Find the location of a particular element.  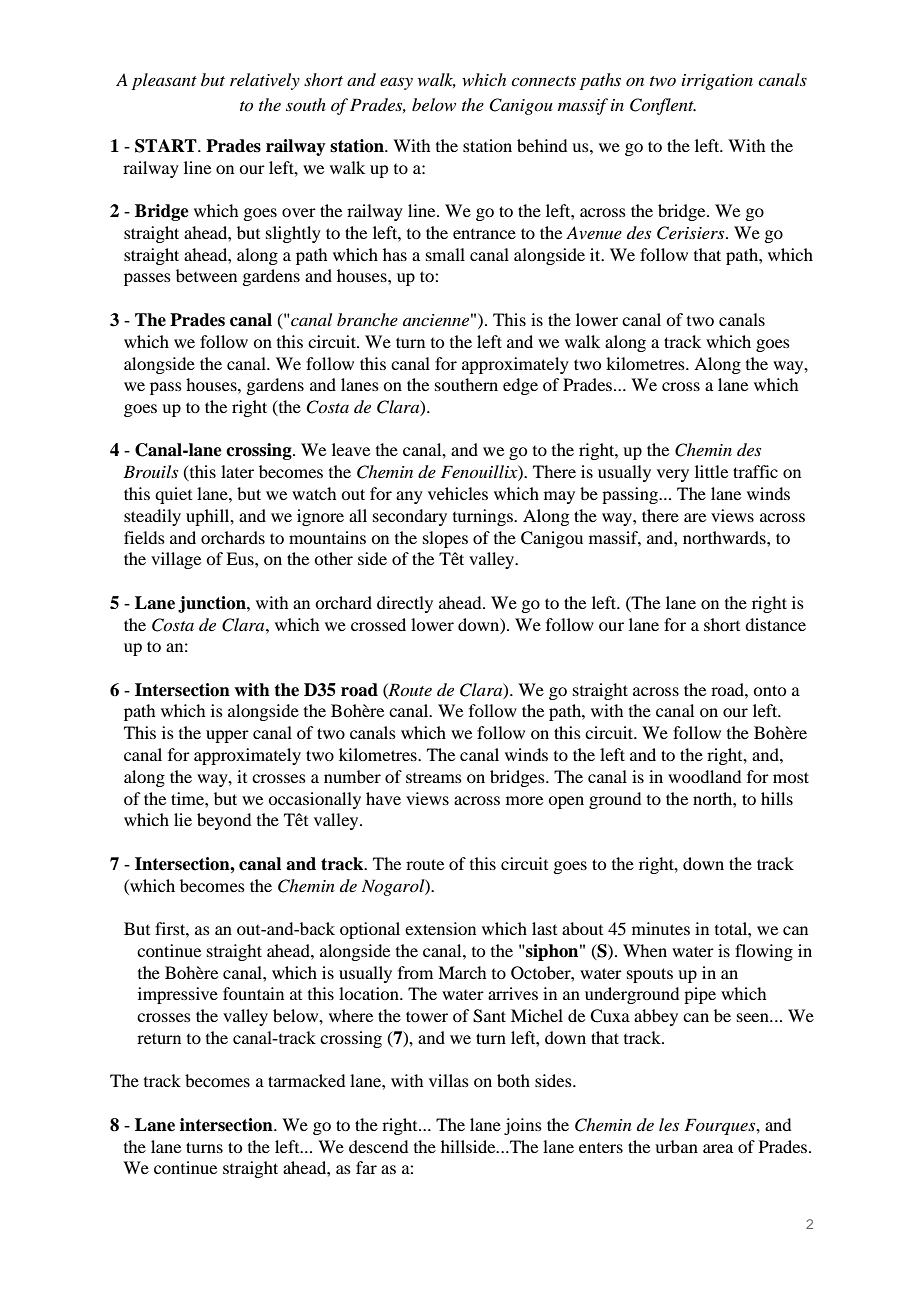

little is located at coordinates (711, 471).
